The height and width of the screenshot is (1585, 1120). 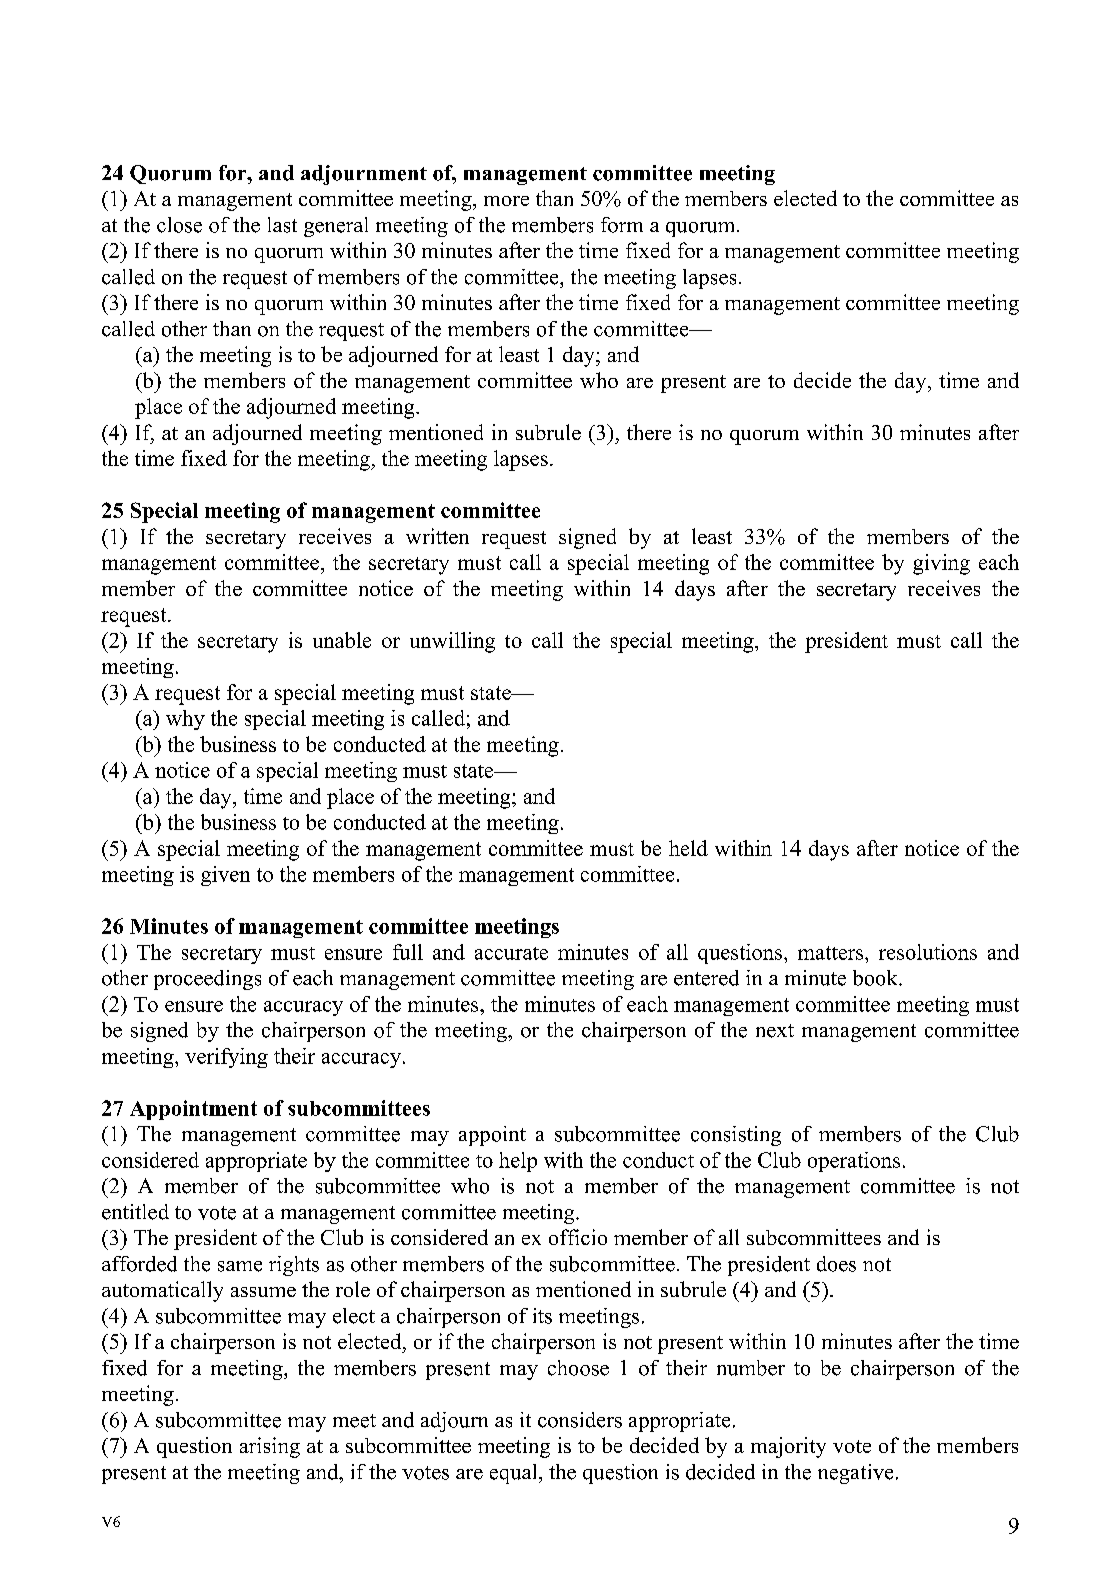 I want to click on accurate, so click(x=511, y=953).
